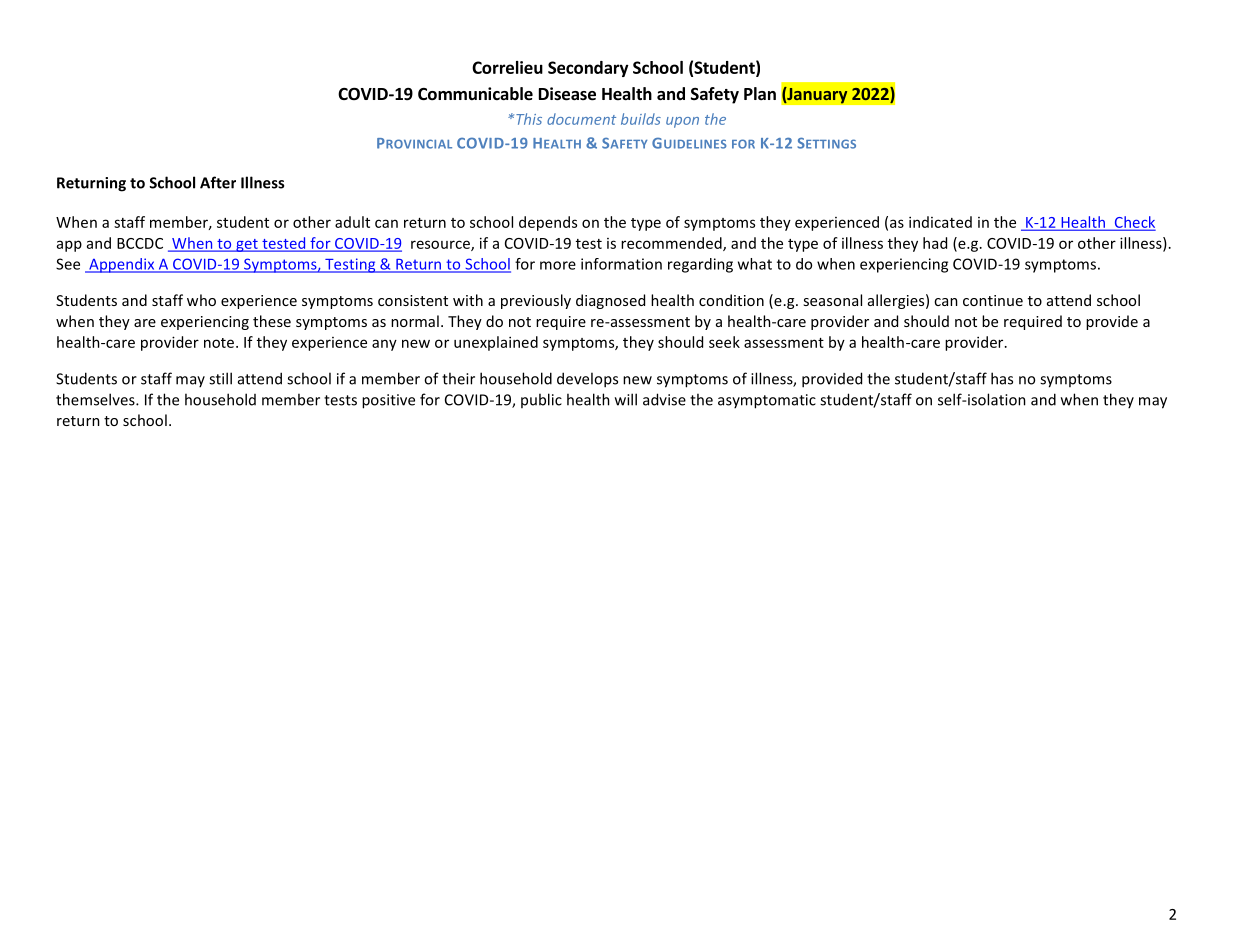 This image has height=952, width=1233. I want to click on Communicable, so click(475, 94).
